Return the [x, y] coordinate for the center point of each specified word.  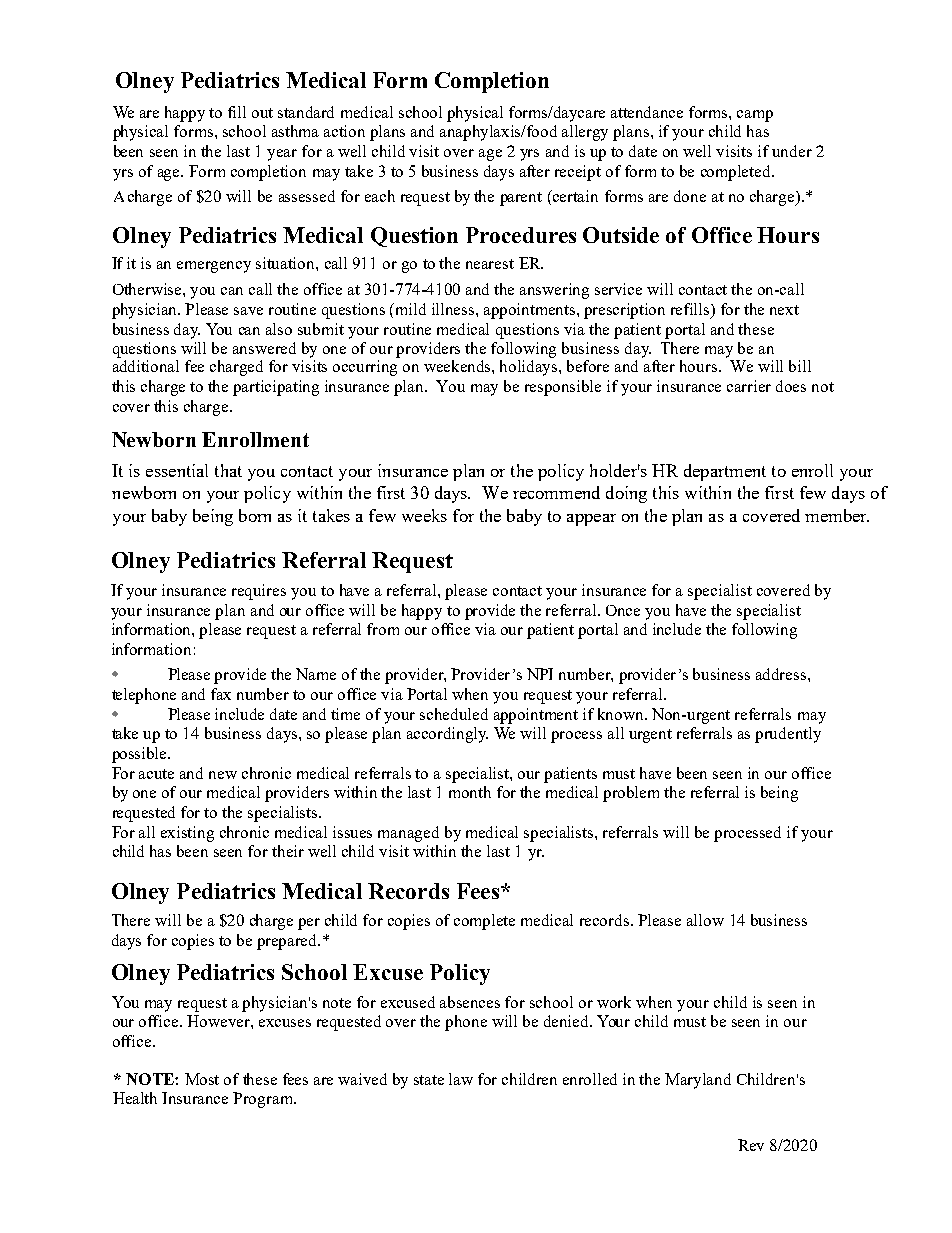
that [228, 470]
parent [521, 199]
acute [156, 774]
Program [264, 1100]
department [725, 472]
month [470, 792]
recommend [556, 492]
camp [755, 116]
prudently [788, 735]
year [282, 155]
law [461, 1079]
